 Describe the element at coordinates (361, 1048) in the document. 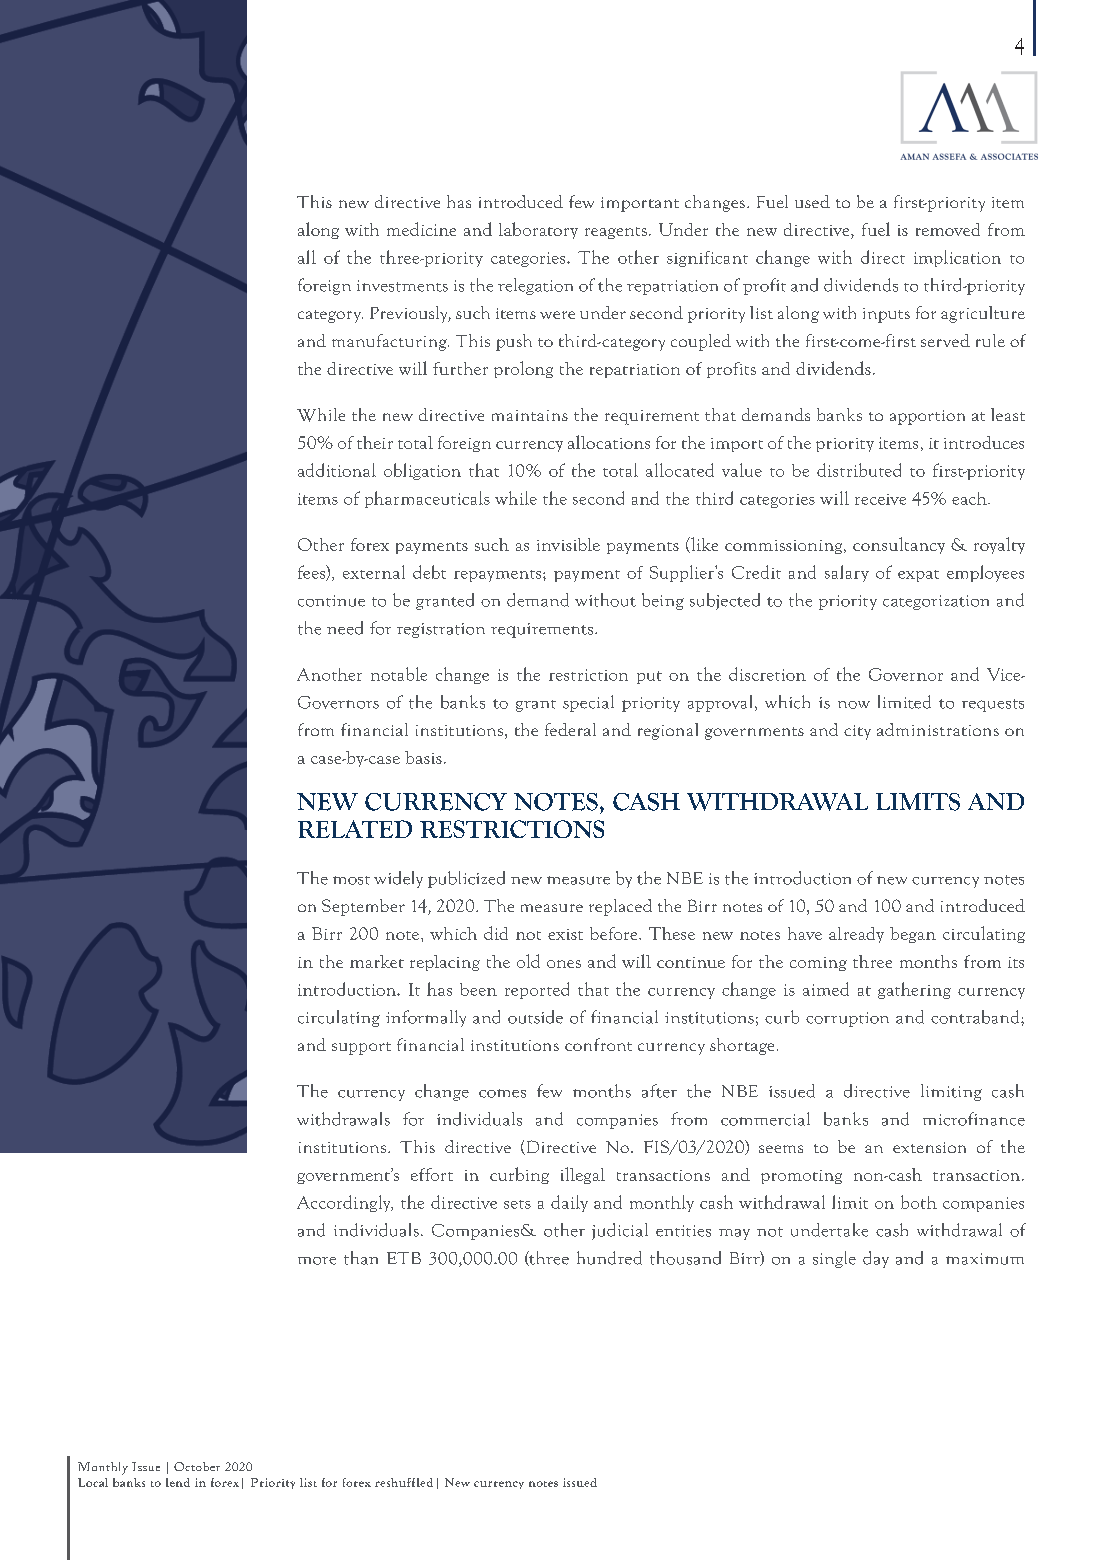

I see `support` at that location.
